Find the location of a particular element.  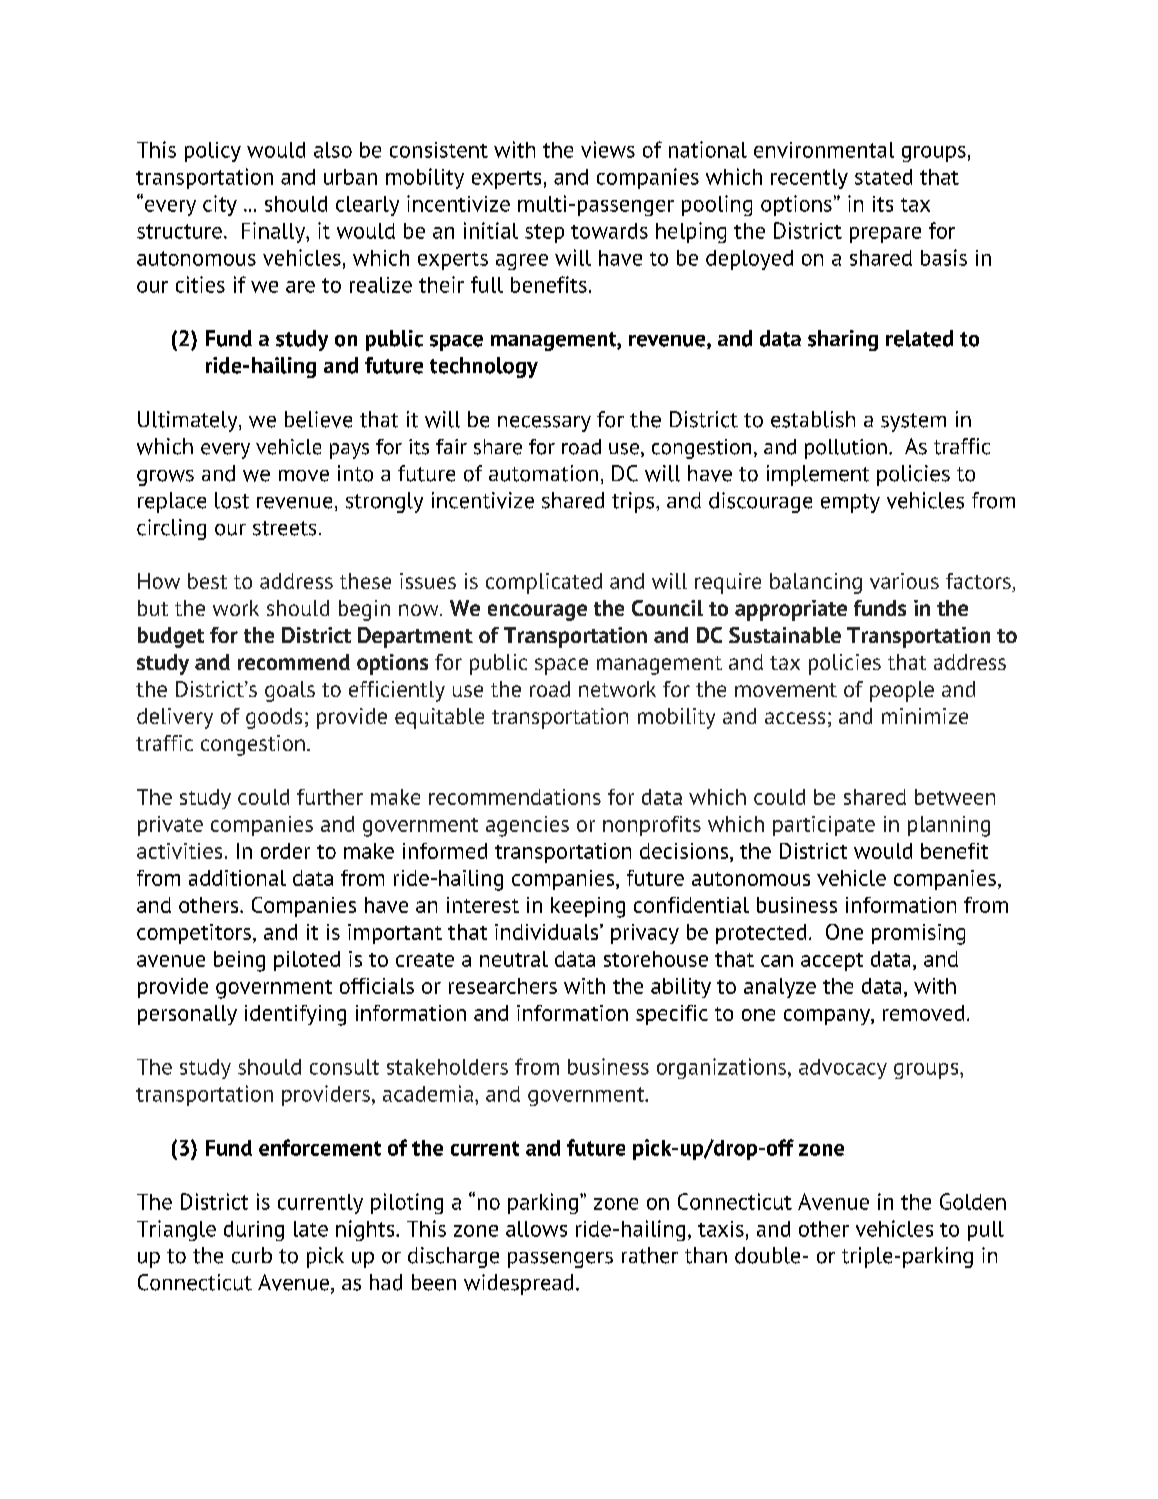

streets is located at coordinates (284, 528).
